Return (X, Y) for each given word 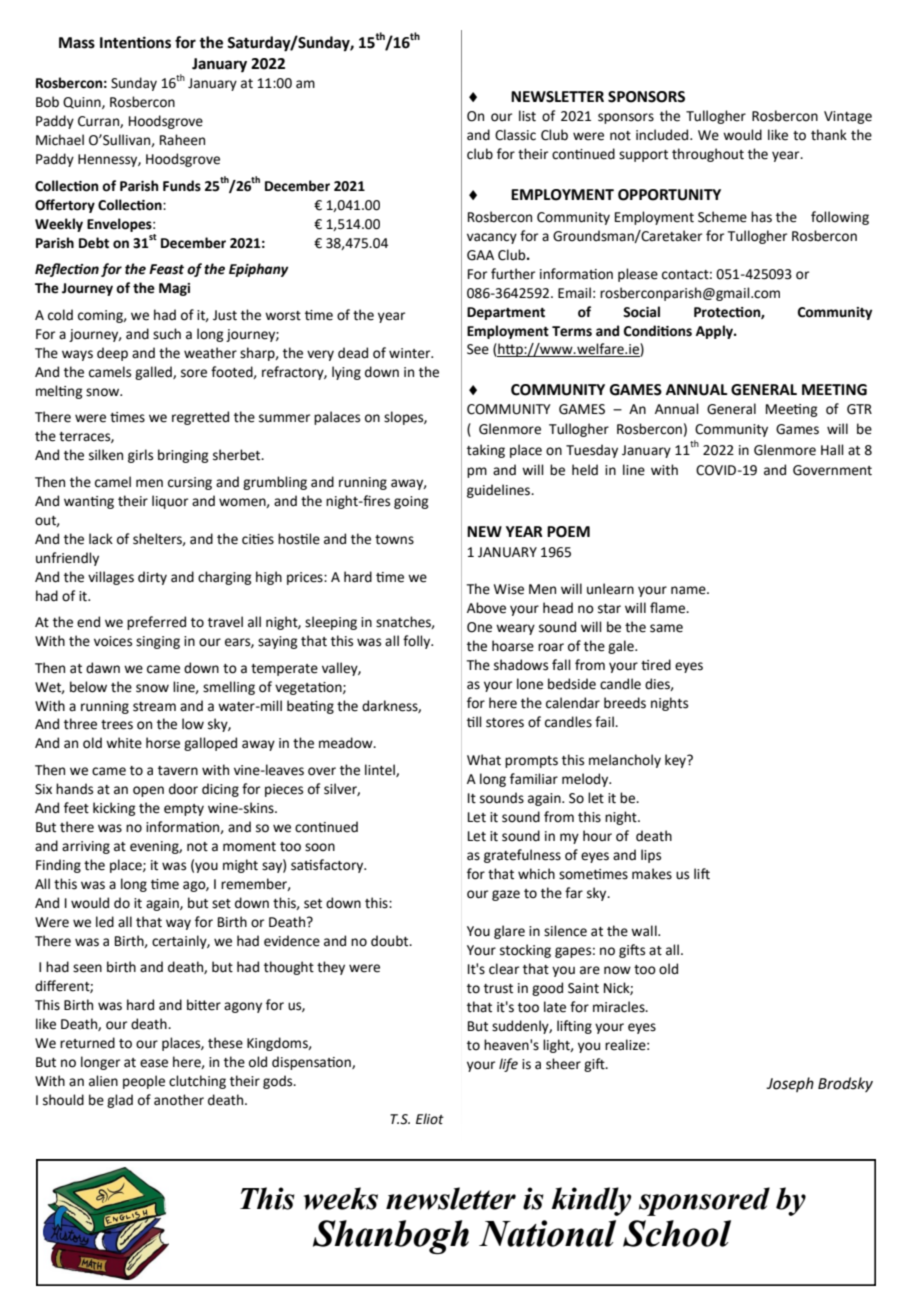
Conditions (658, 331)
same (666, 628)
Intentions (135, 42)
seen (87, 968)
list (527, 116)
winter (411, 353)
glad (120, 1101)
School (677, 1233)
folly (418, 642)
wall (645, 931)
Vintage (848, 117)
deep (112, 354)
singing (158, 642)
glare (509, 932)
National (547, 1233)
